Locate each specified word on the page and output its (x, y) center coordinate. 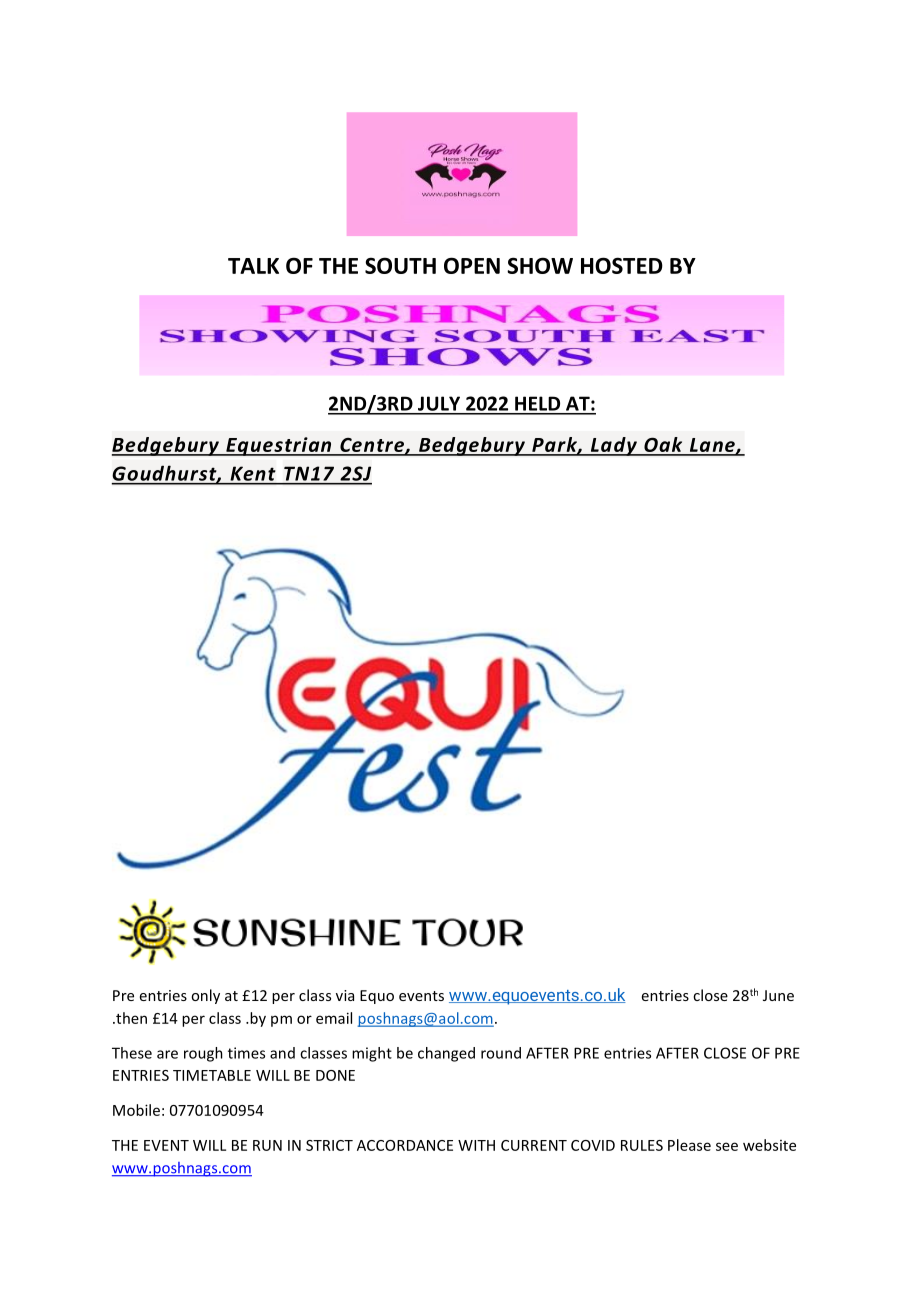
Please (689, 1145)
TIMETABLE (212, 1075)
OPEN (472, 265)
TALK (253, 266)
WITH (476, 1145)
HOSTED (622, 265)
